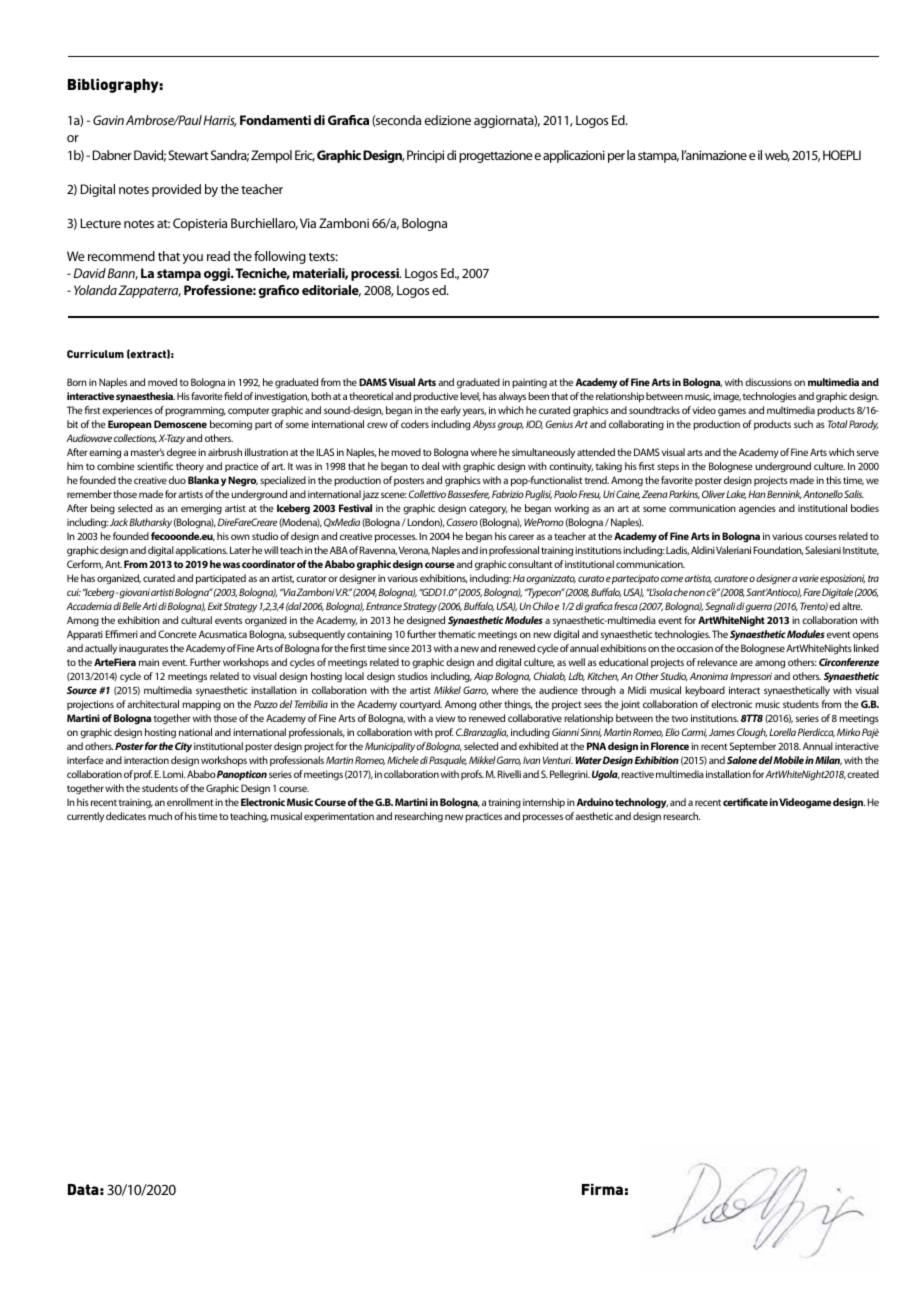  What do you see at coordinates (339, 817) in the page?
I see `experimentation` at bounding box center [339, 817].
